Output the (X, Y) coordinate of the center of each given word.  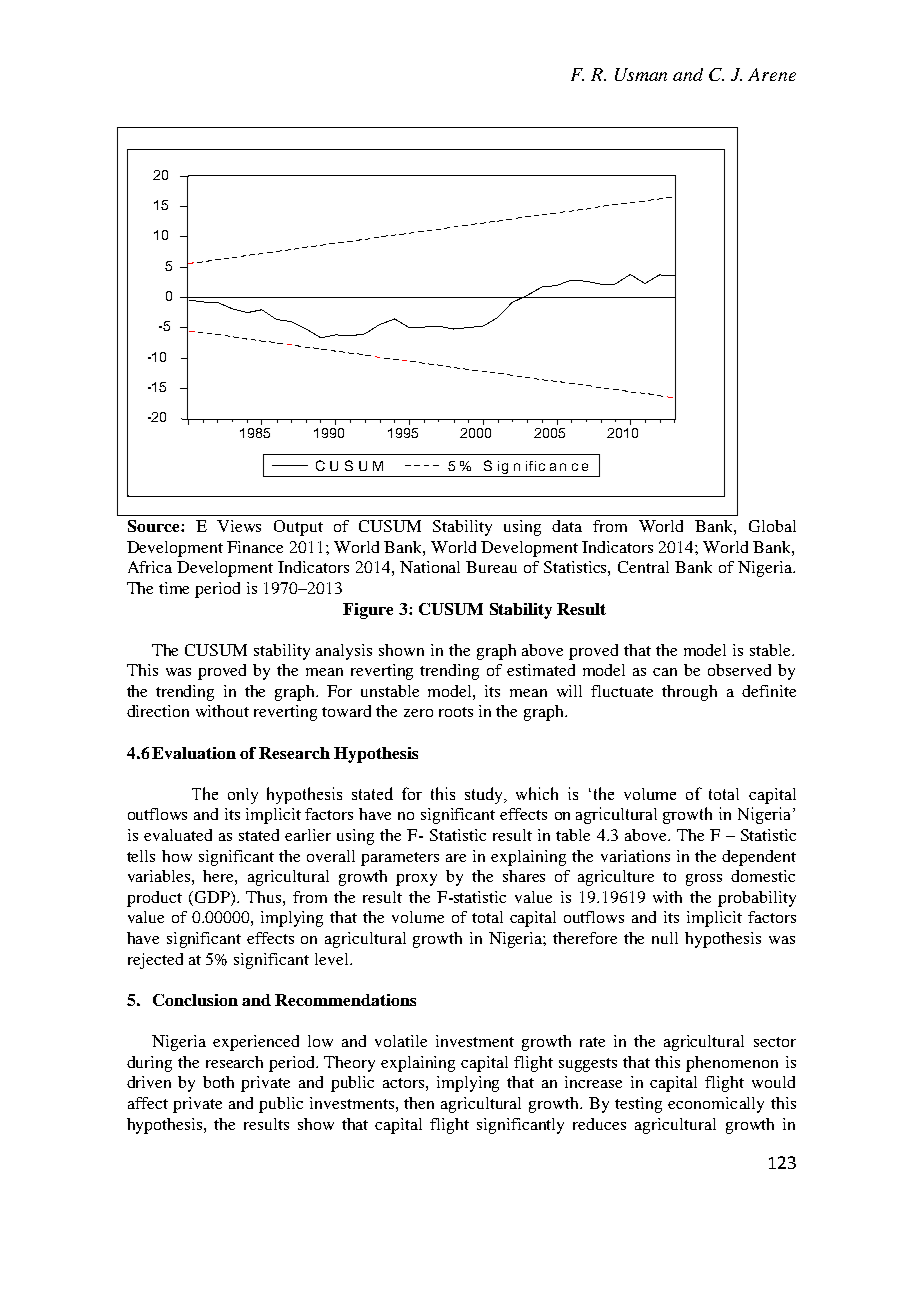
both (218, 1082)
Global (772, 526)
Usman (641, 74)
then (419, 1103)
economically (716, 1105)
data (567, 526)
